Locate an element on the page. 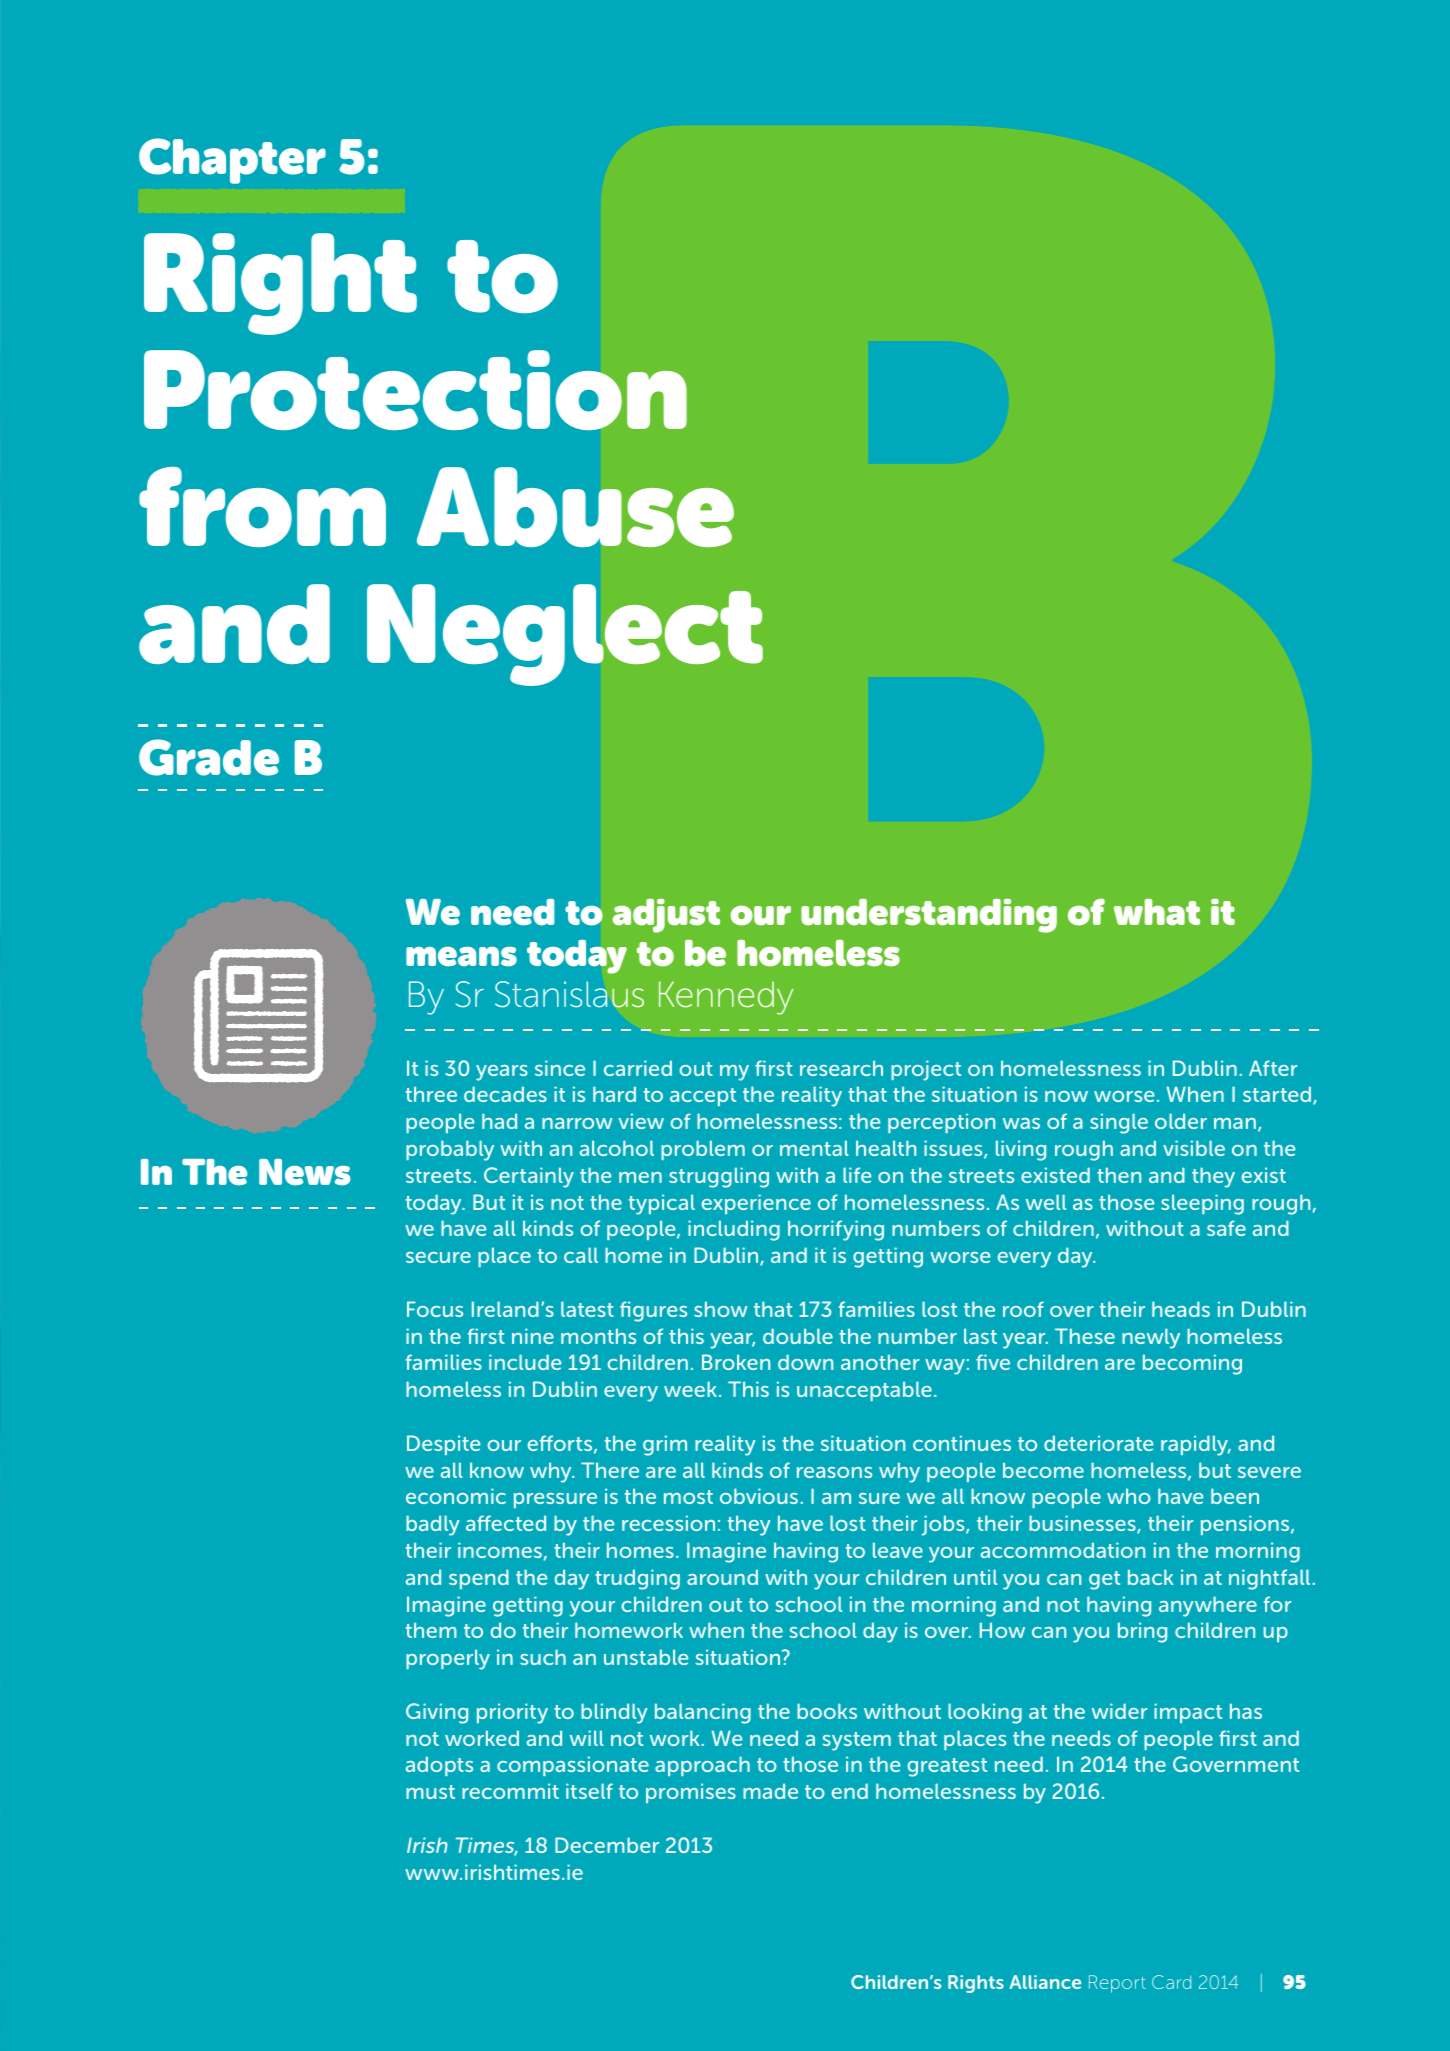  Kennedy is located at coordinates (726, 998).
